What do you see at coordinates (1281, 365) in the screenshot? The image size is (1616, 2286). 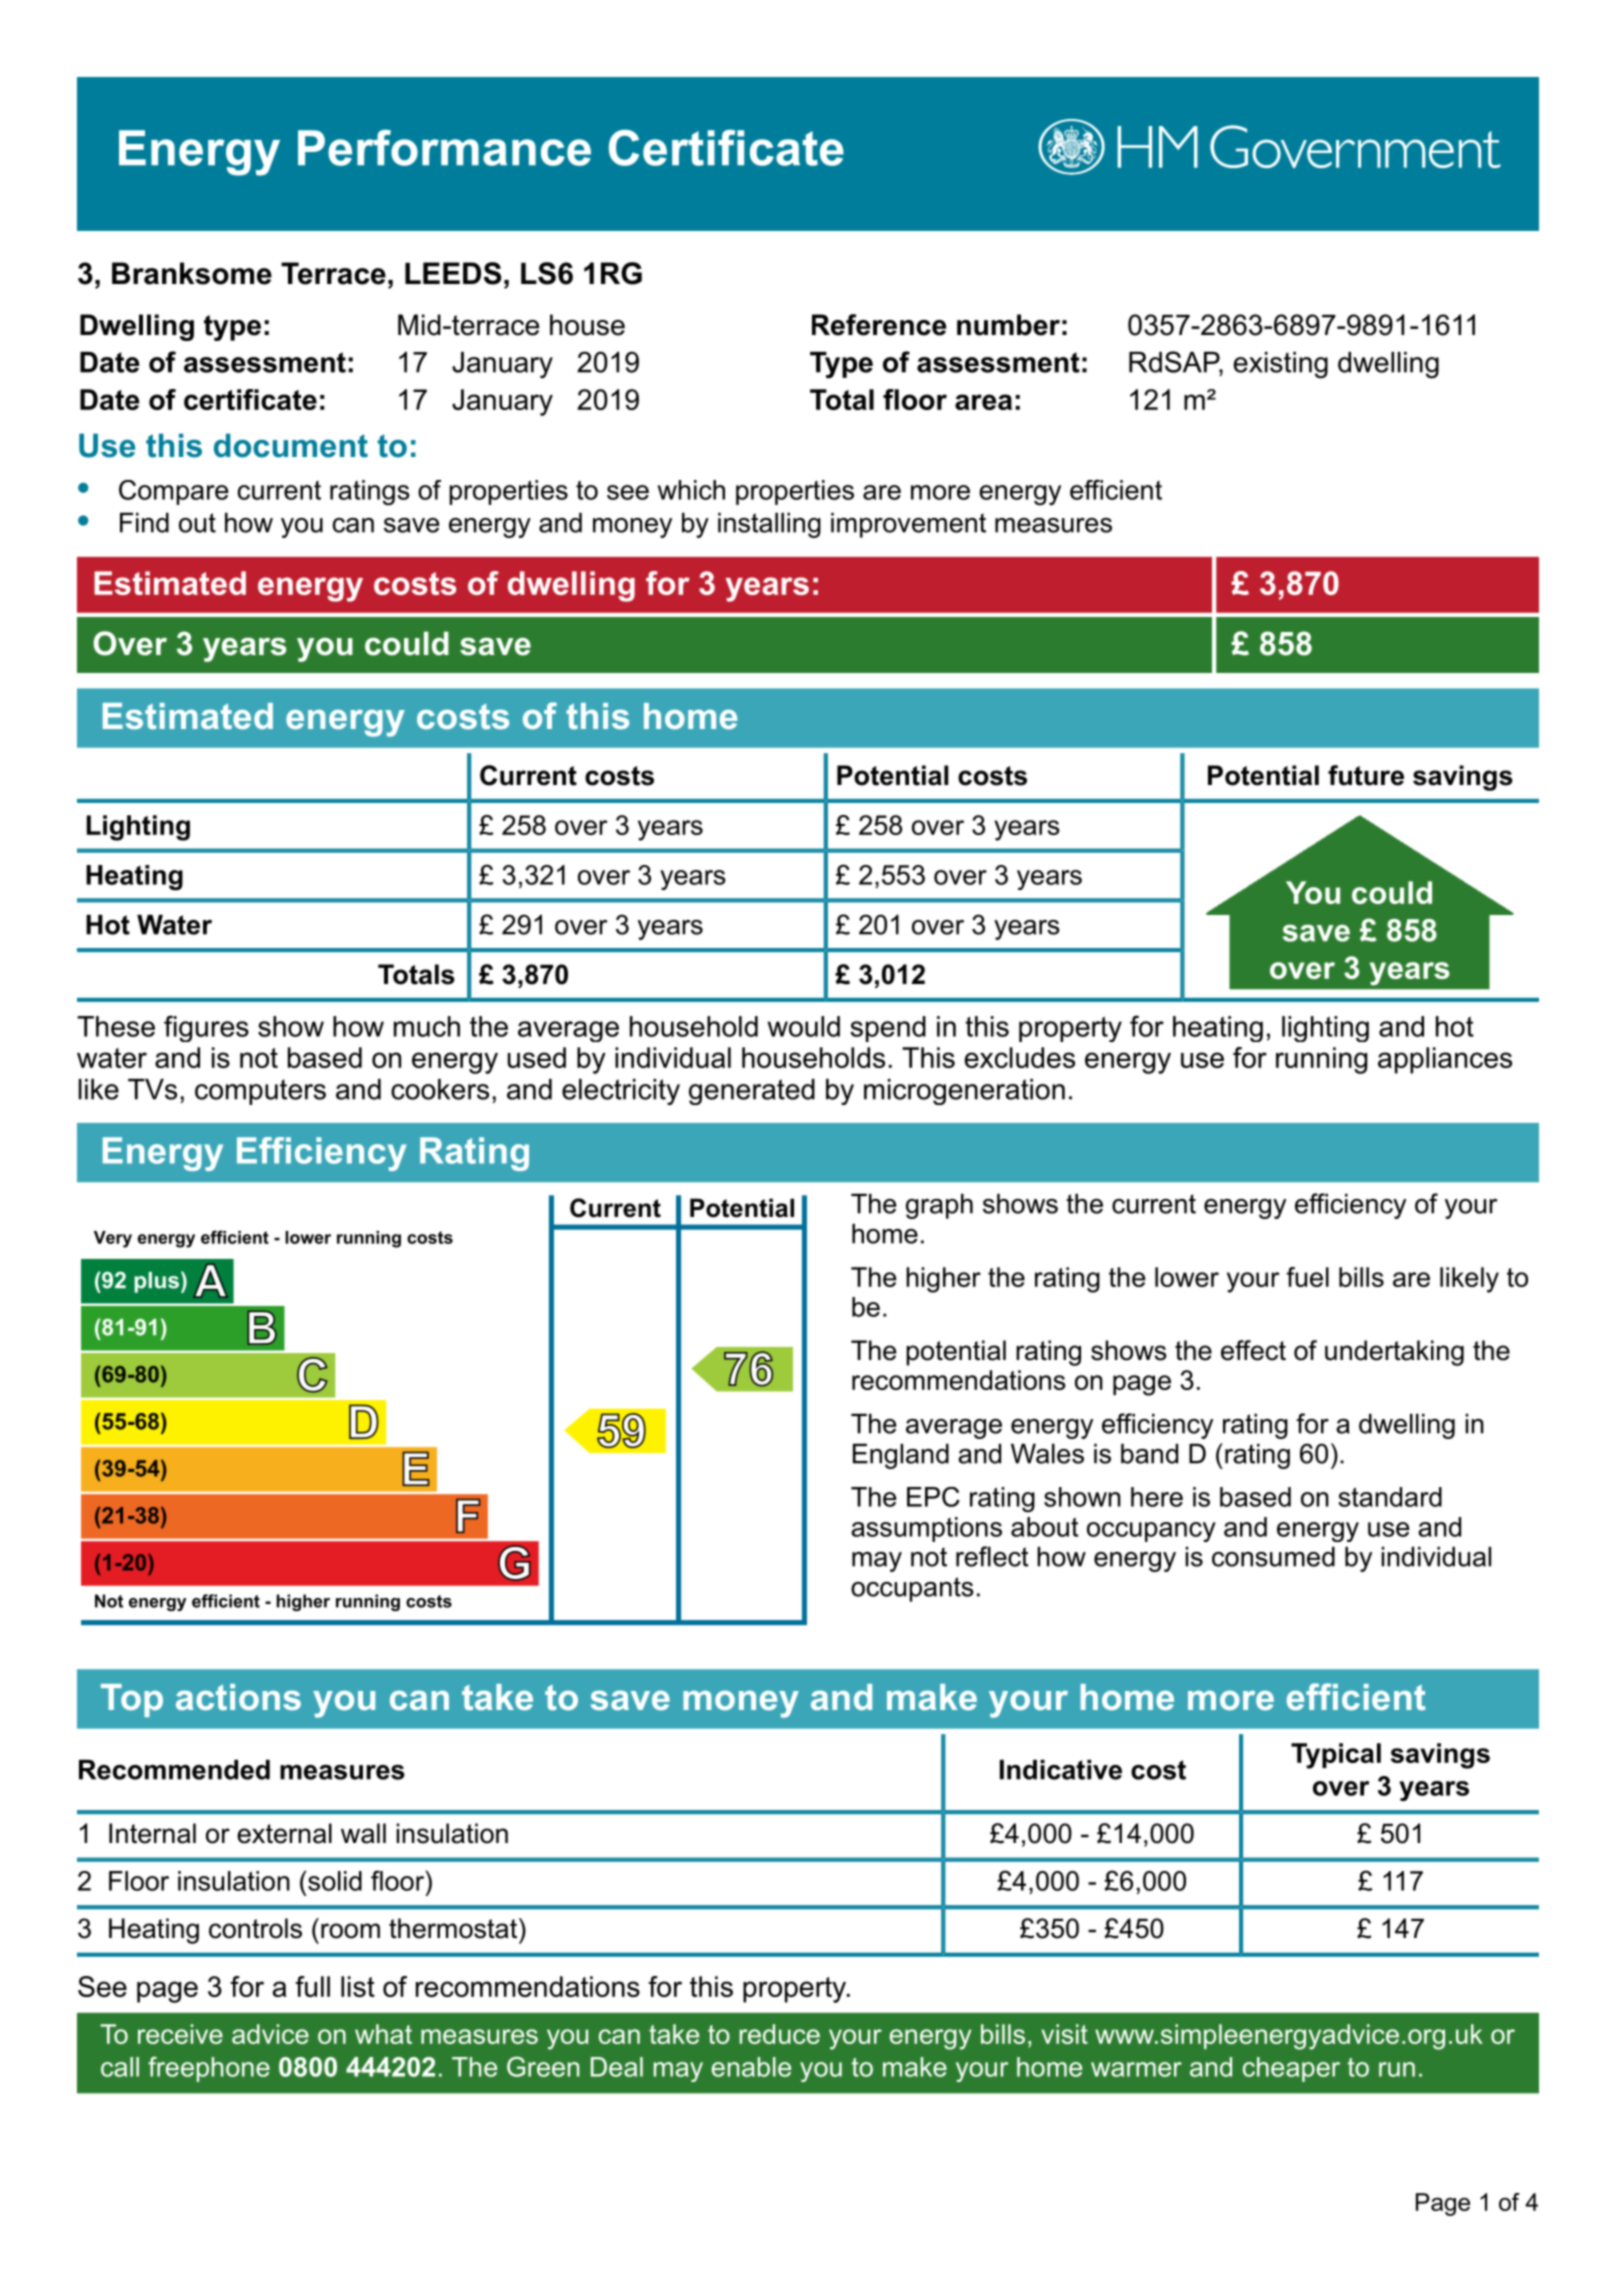 I see `existing` at bounding box center [1281, 365].
